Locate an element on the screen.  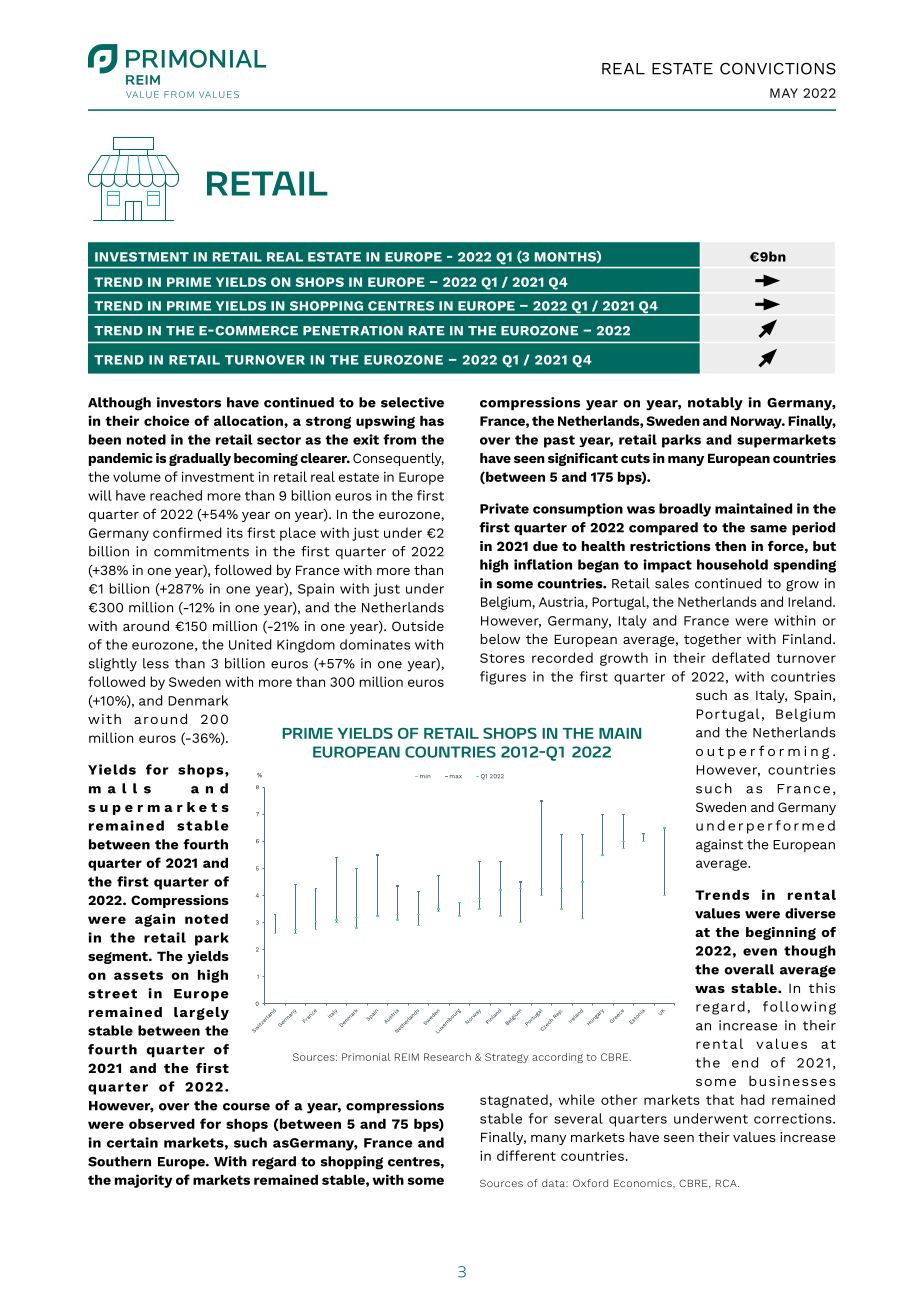
has is located at coordinates (432, 420).
